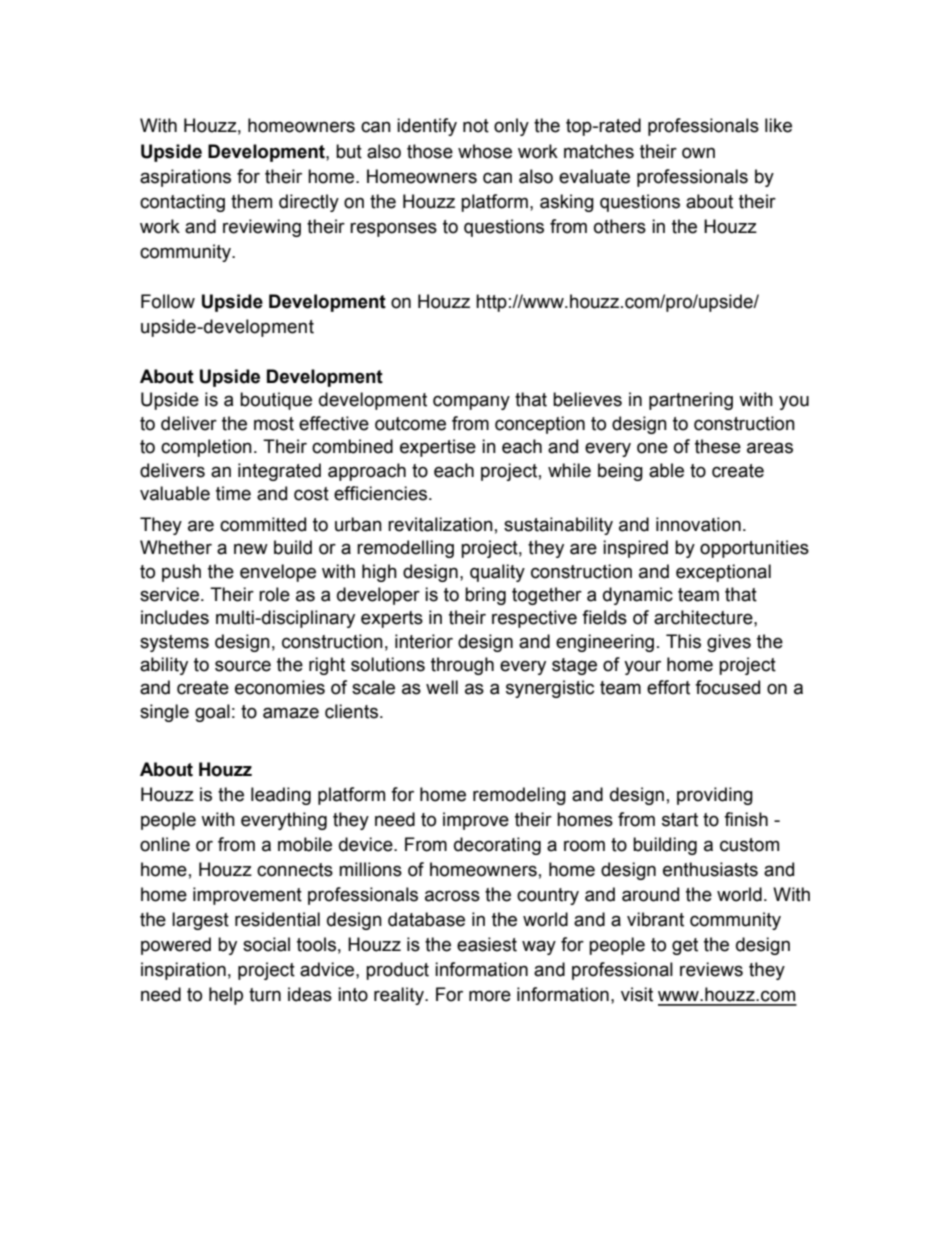  I want to click on help, so click(226, 996).
